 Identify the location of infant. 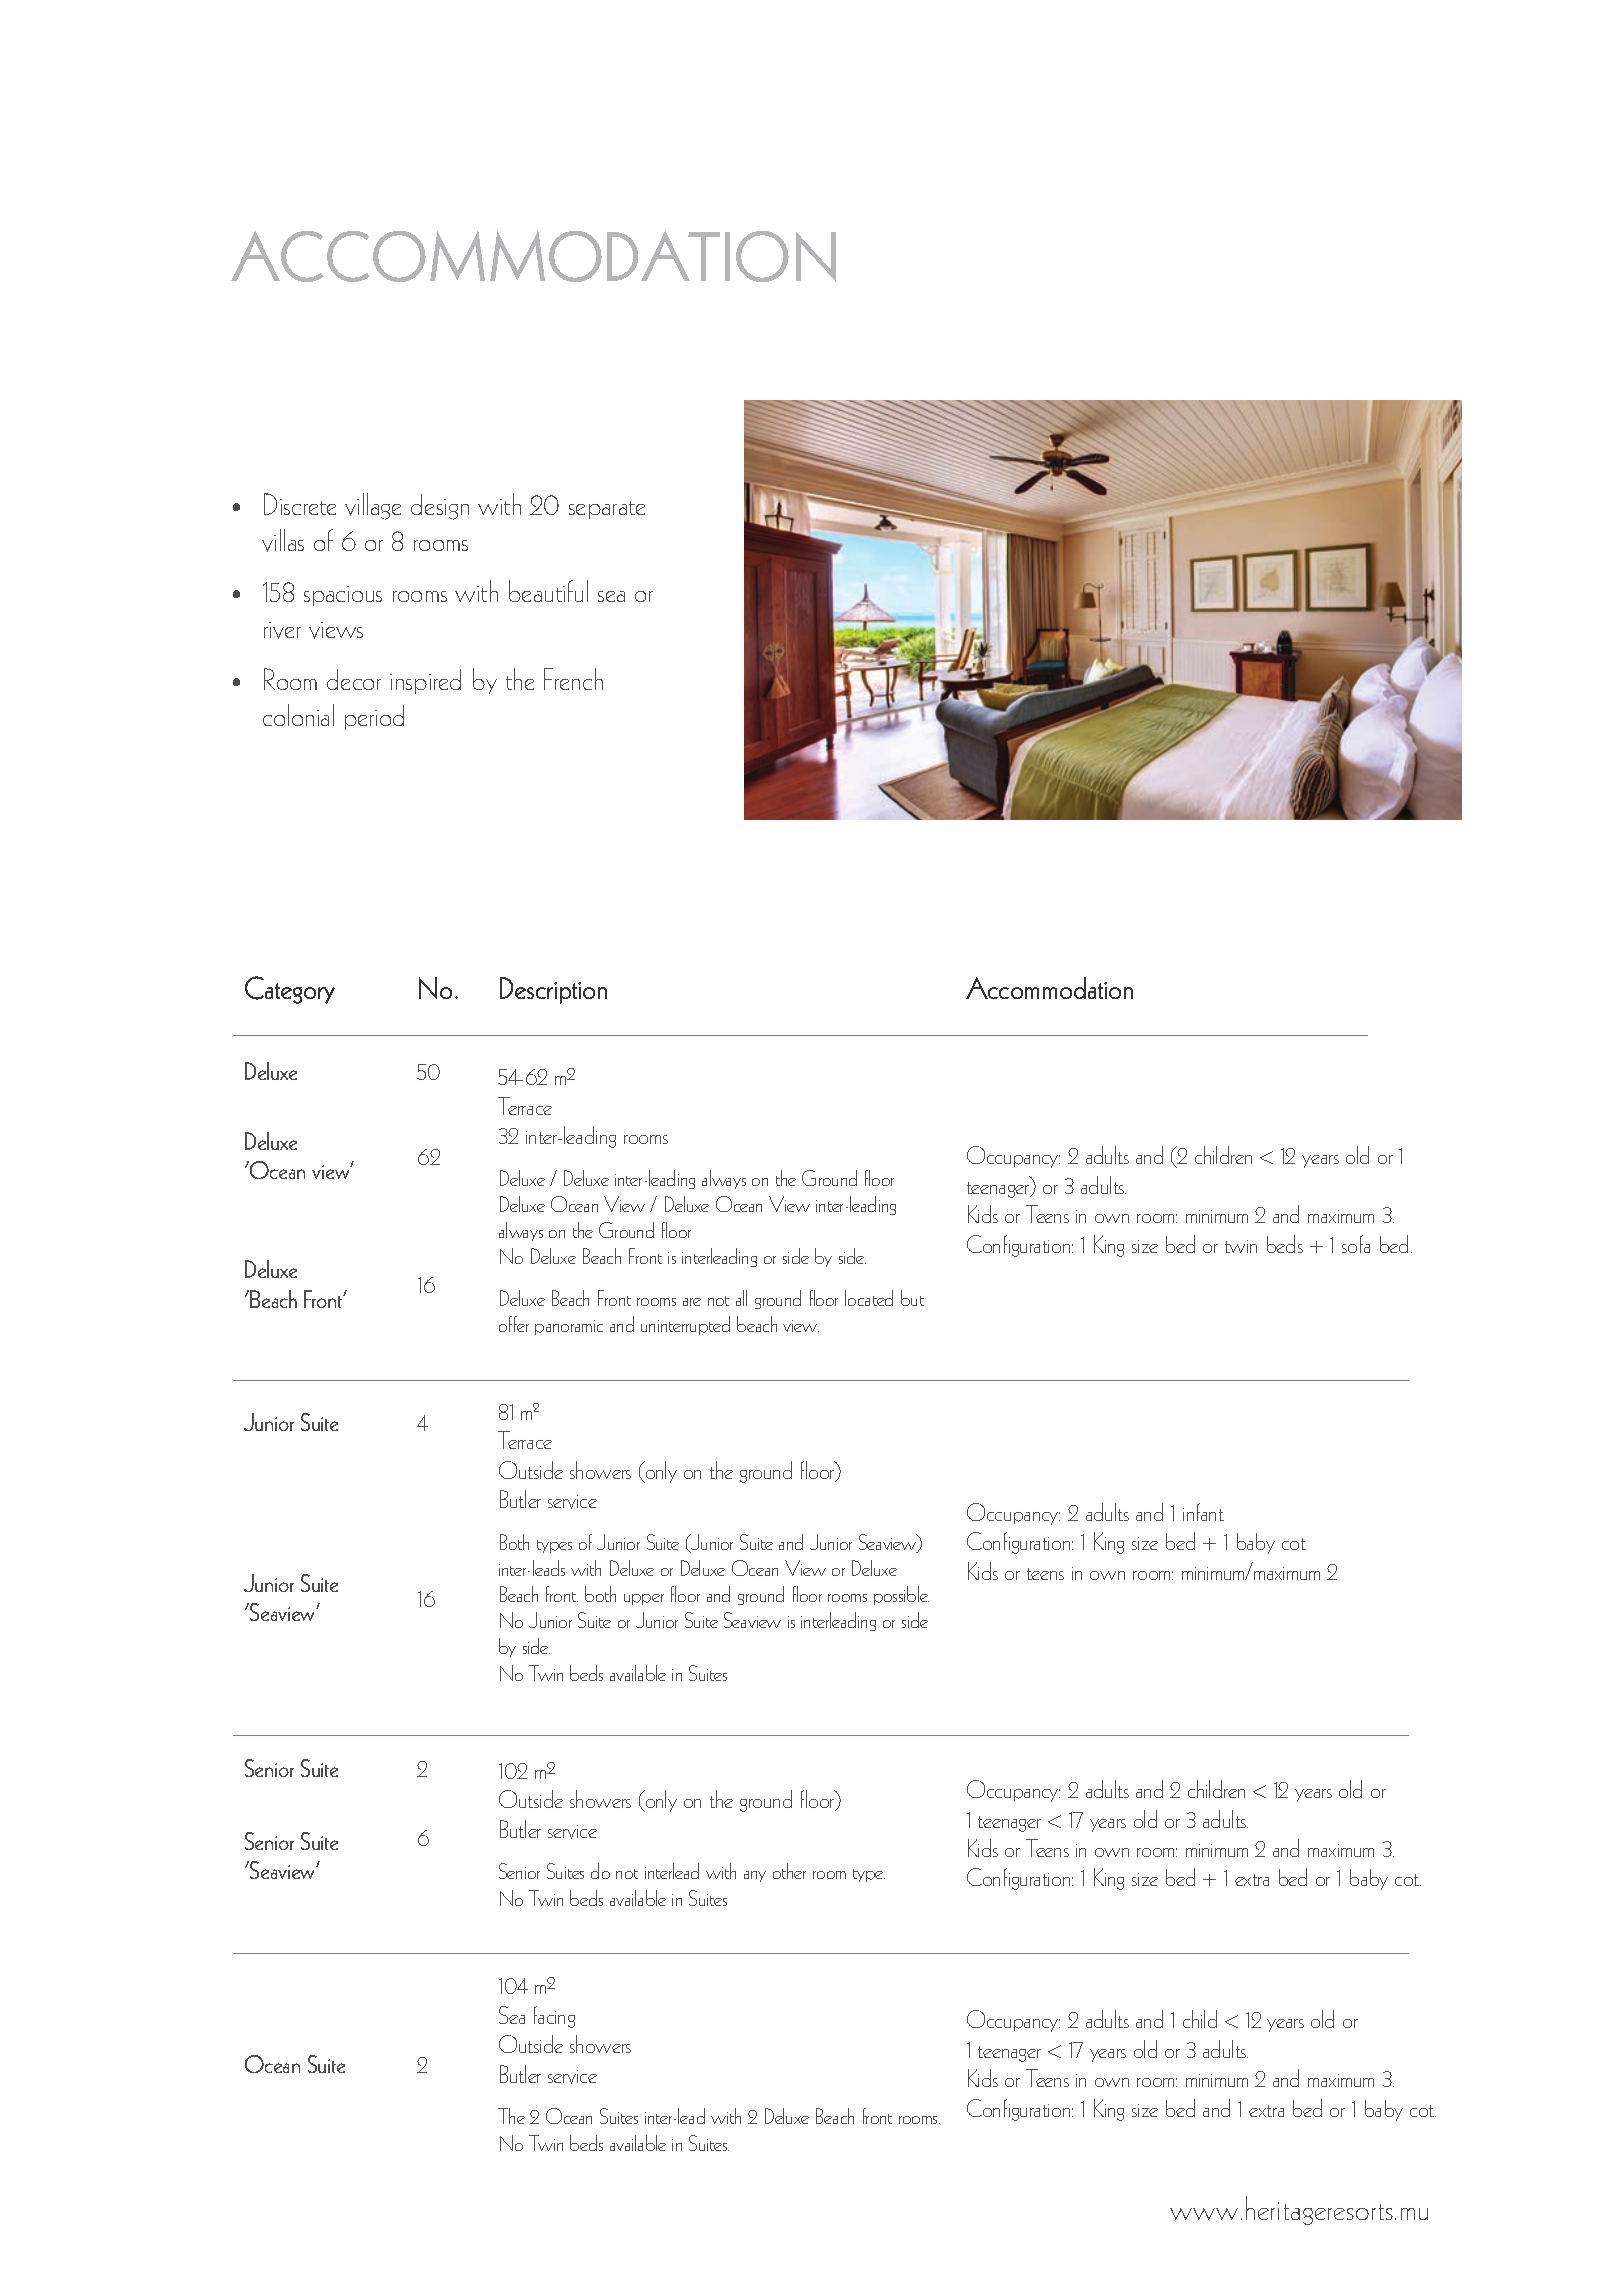
(1203, 1512).
